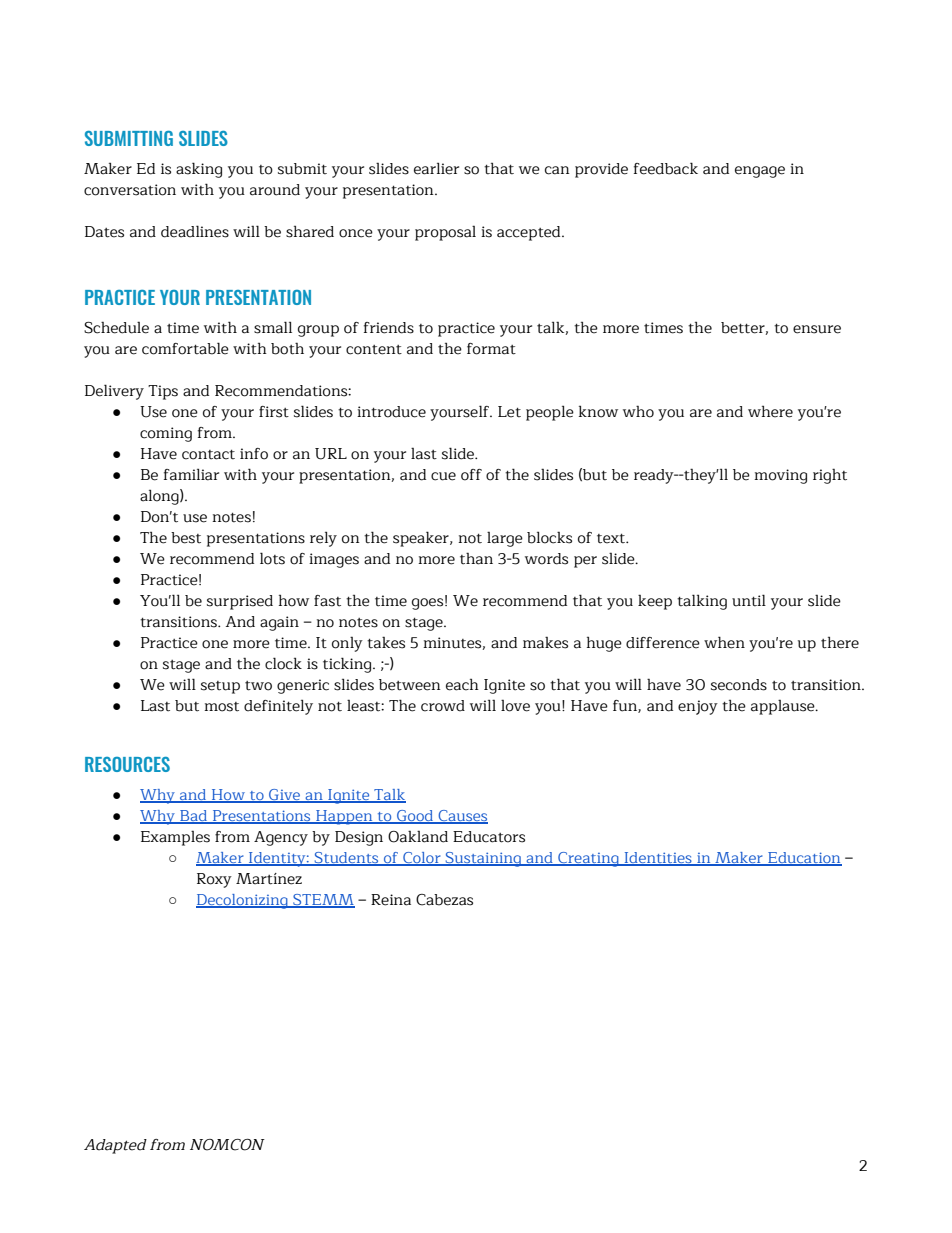 This screenshot has height=1233, width=952. I want to click on Roxy, so click(214, 880).
